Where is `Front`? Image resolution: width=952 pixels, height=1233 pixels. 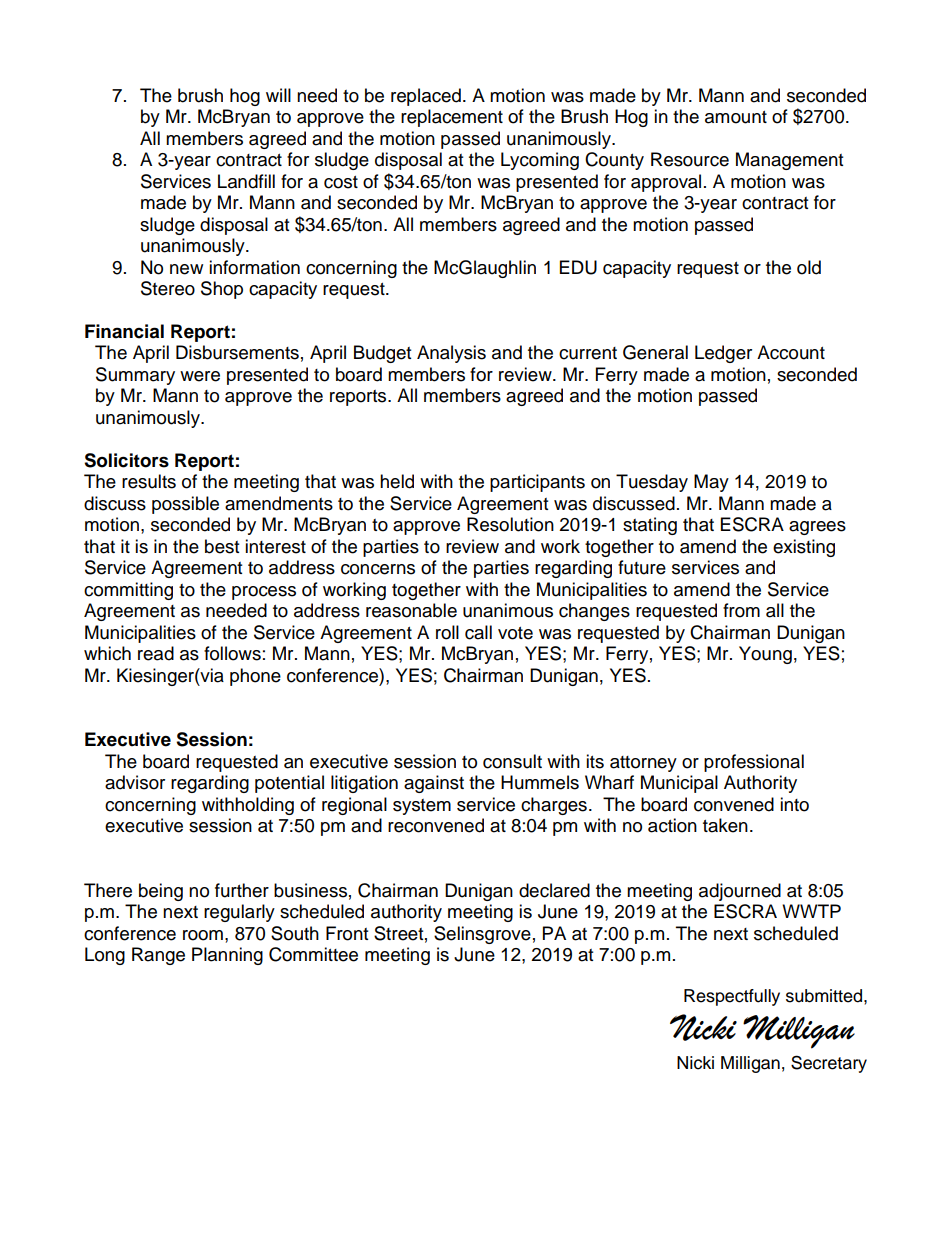 Front is located at coordinates (347, 933).
